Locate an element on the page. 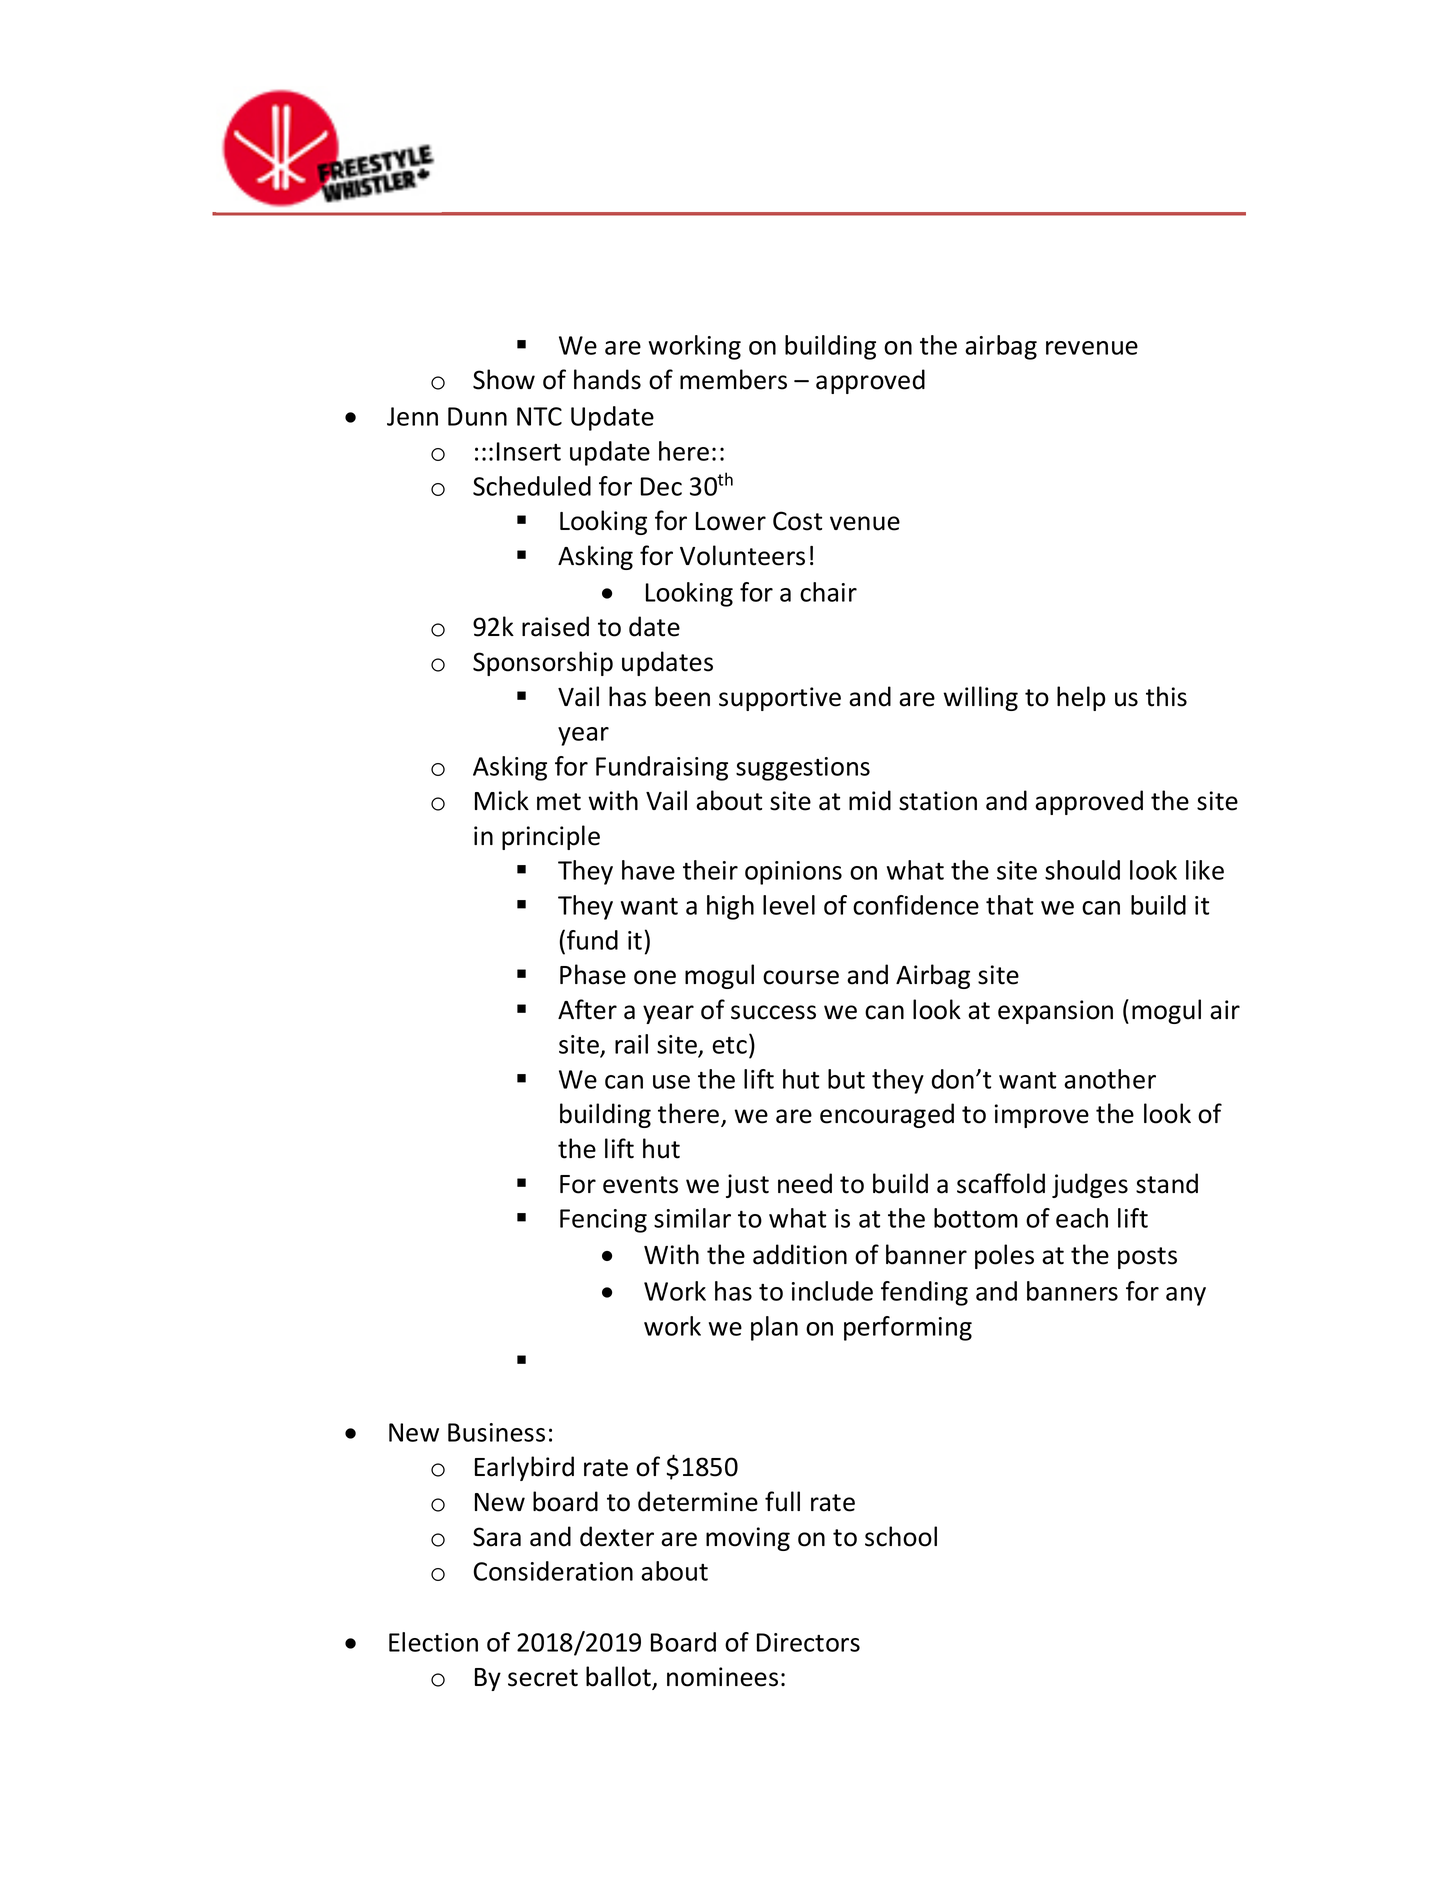 The image size is (1454, 1882). addition is located at coordinates (800, 1254).
